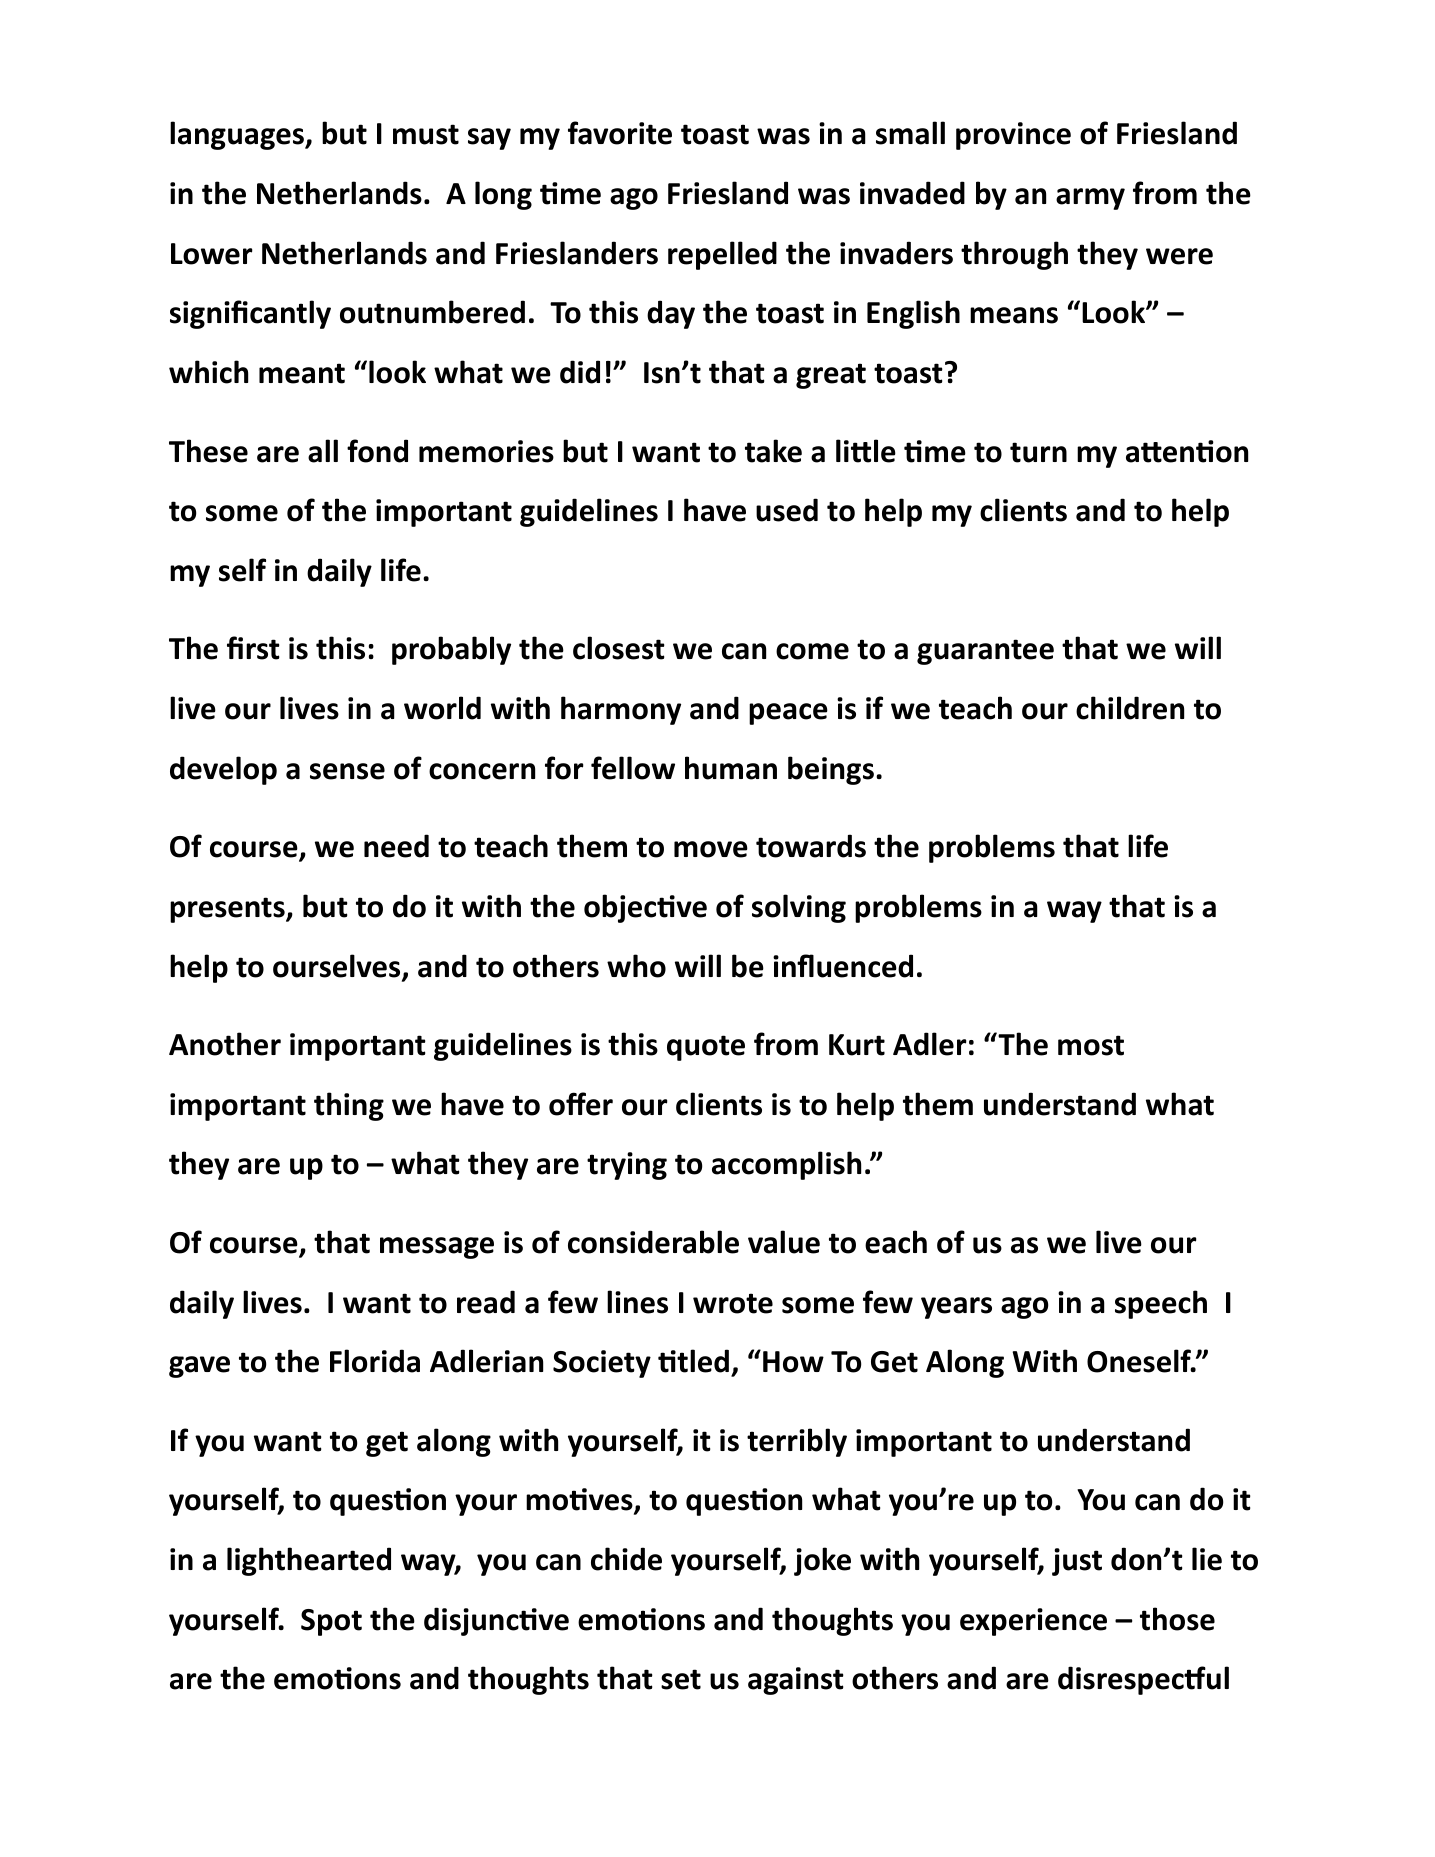  Describe the element at coordinates (331, 1622) in the screenshot. I see `Spot` at that location.
